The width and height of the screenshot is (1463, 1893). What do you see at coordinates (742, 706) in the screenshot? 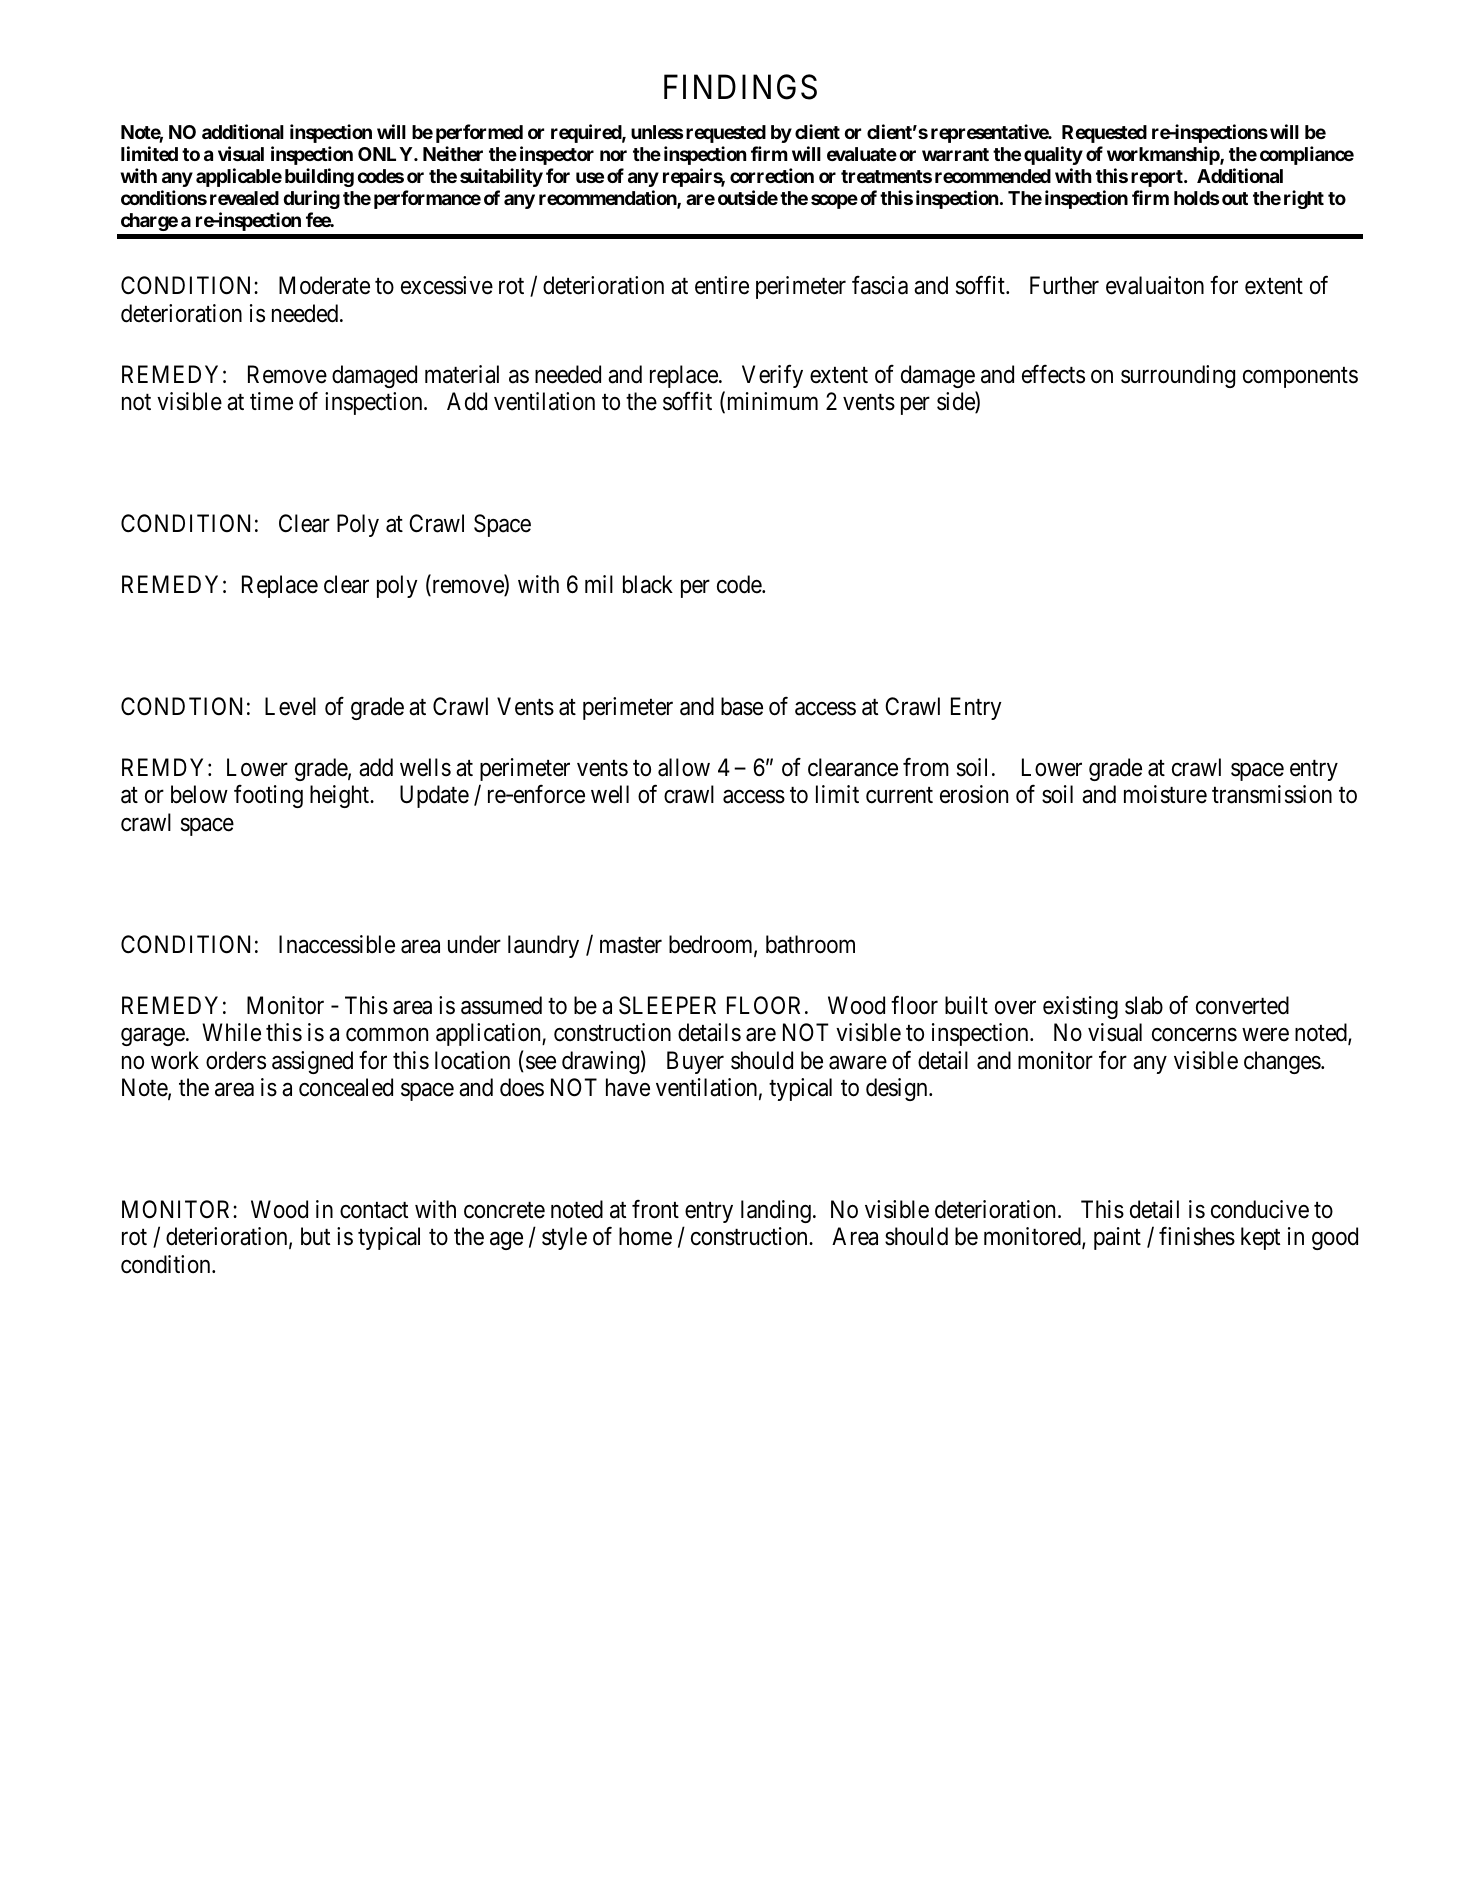
I see `base` at bounding box center [742, 706].
